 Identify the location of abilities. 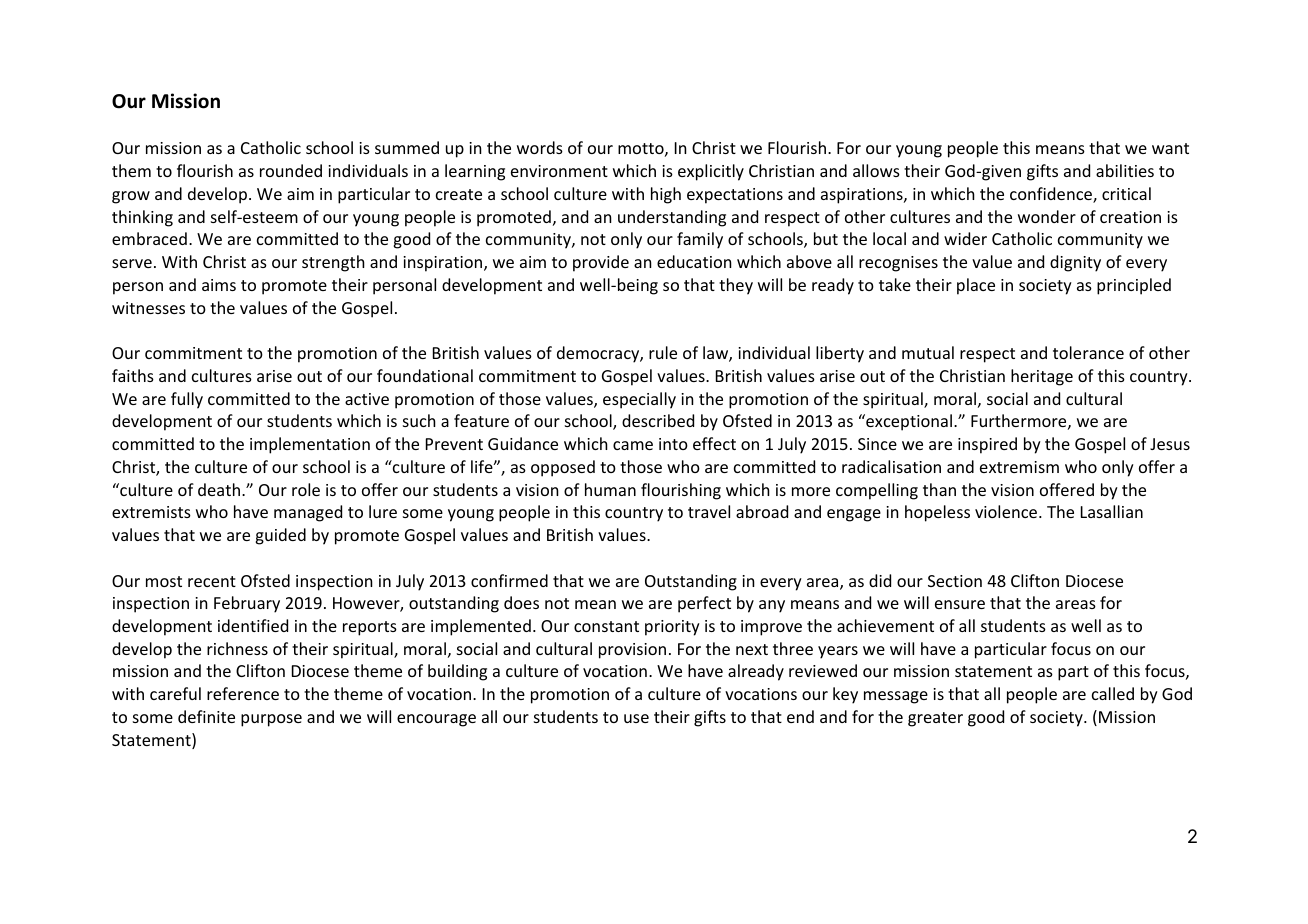
(1125, 170).
